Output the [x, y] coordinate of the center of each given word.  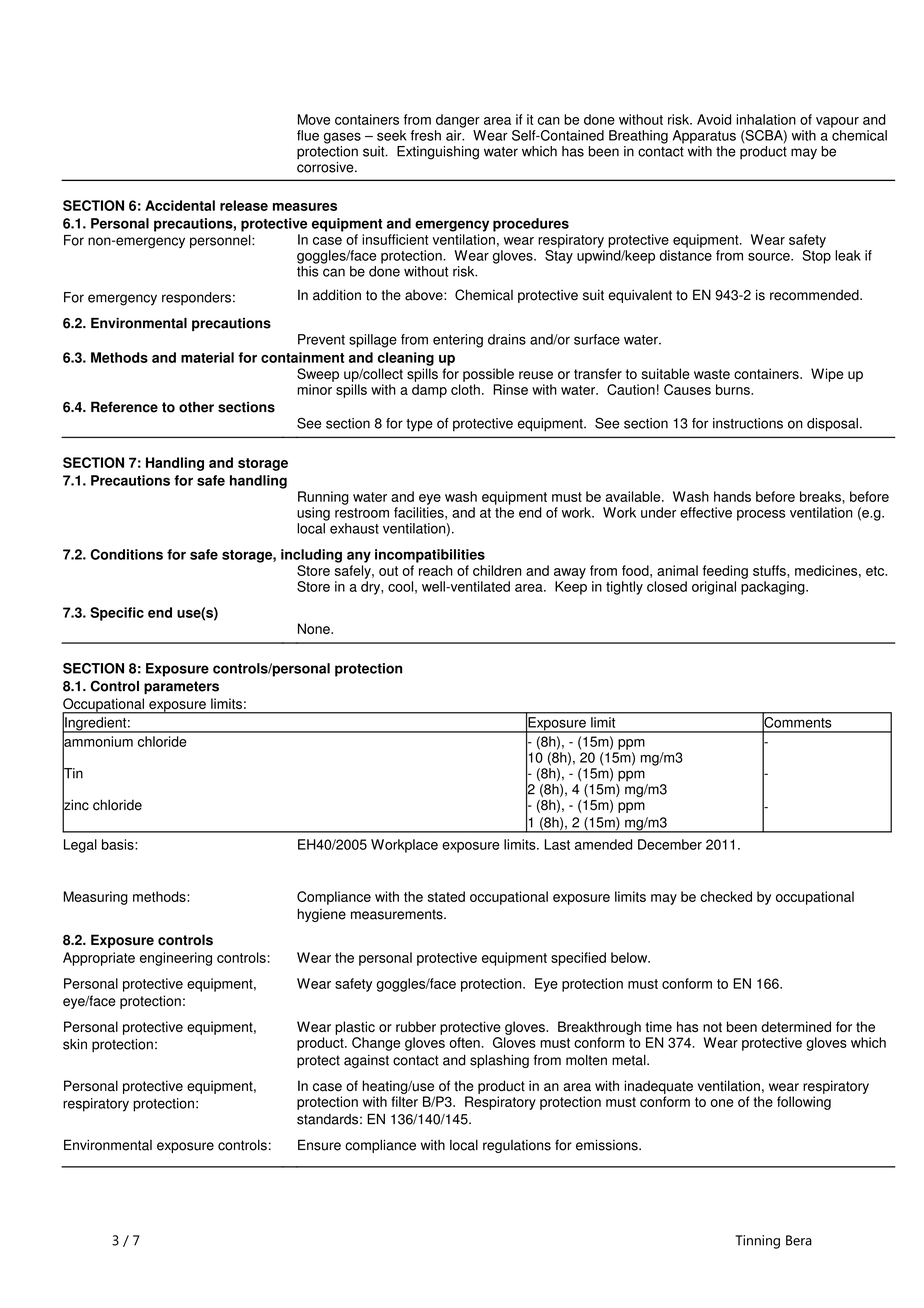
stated [446, 896]
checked [726, 896]
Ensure [319, 1145]
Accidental [180, 205]
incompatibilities [430, 556]
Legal [80, 846]
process [761, 515]
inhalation [766, 119]
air [455, 135]
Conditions [126, 554]
